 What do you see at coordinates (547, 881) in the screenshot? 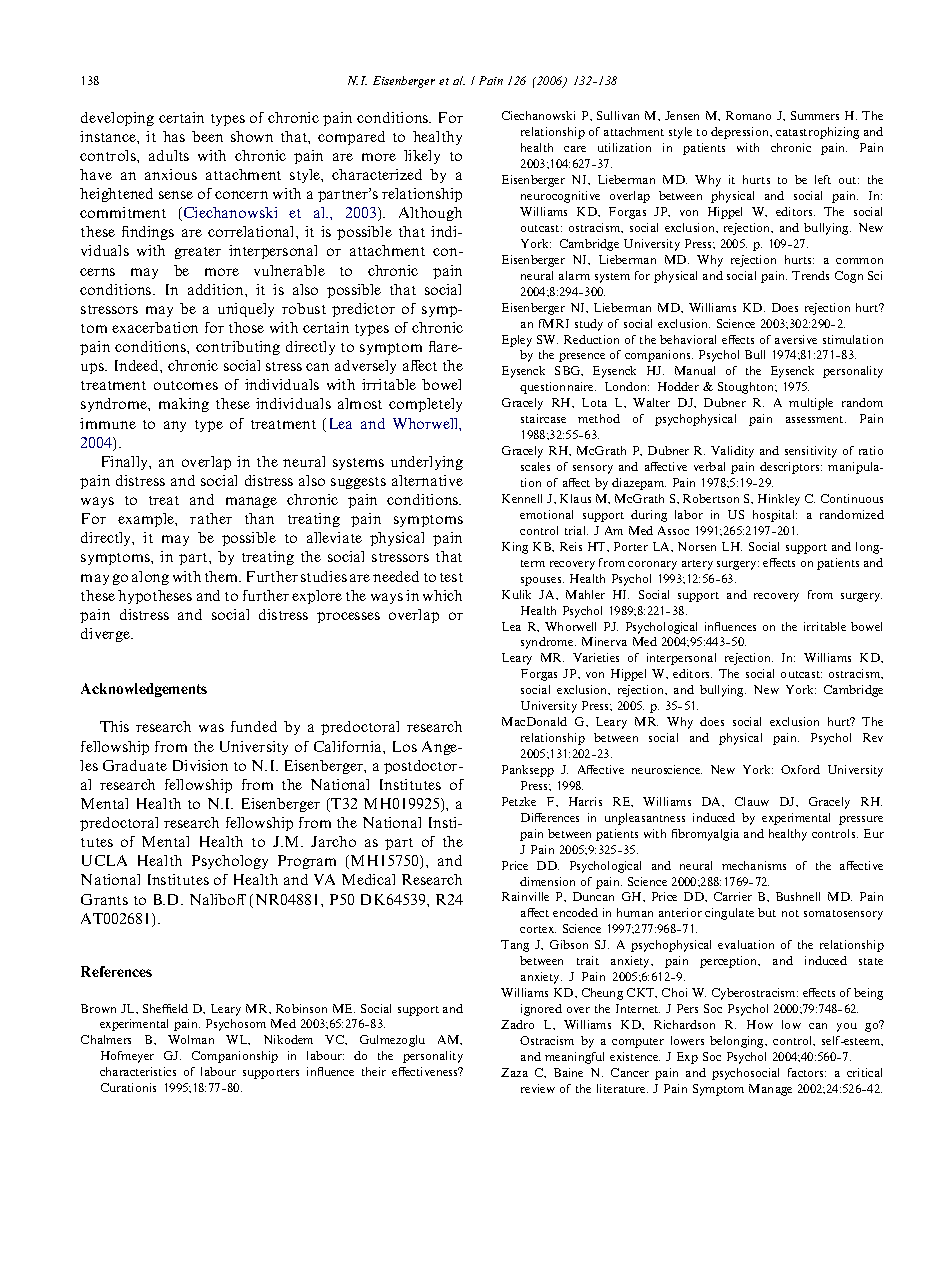
I see `dimension` at bounding box center [547, 881].
